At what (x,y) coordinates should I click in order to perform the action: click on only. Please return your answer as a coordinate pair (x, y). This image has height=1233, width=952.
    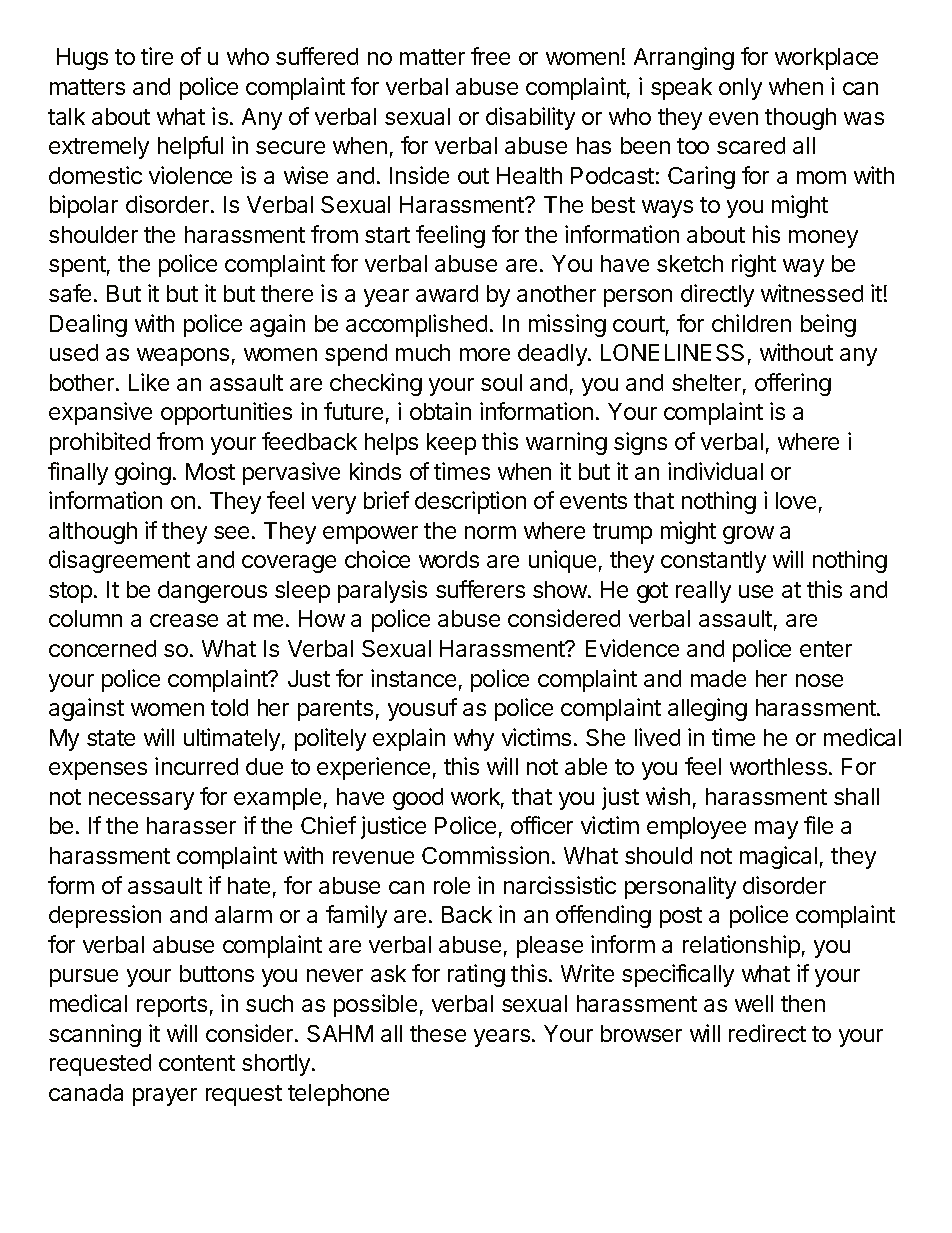
    Looking at the image, I should click on (740, 89).
